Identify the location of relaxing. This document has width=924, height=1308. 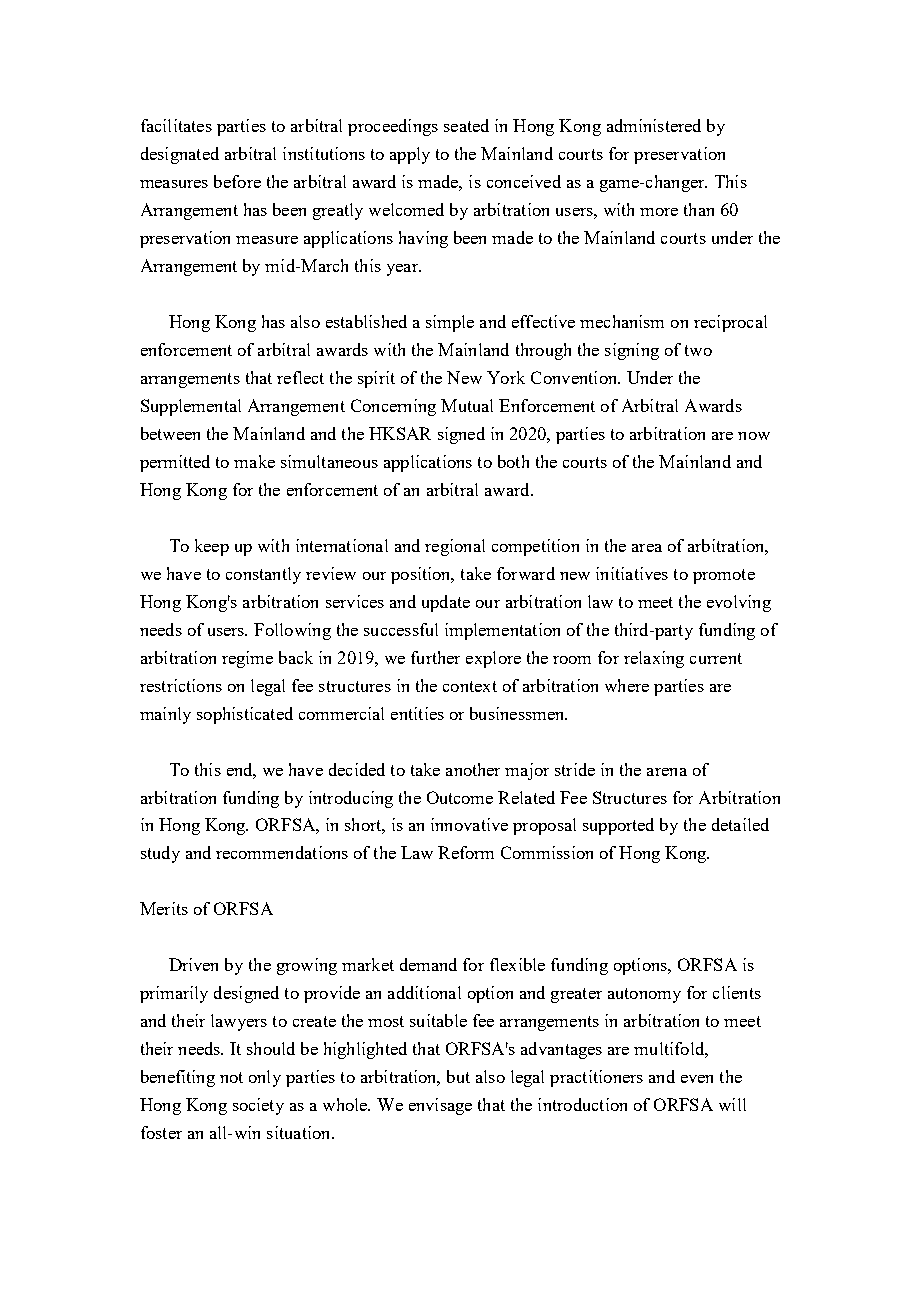
(654, 659).
